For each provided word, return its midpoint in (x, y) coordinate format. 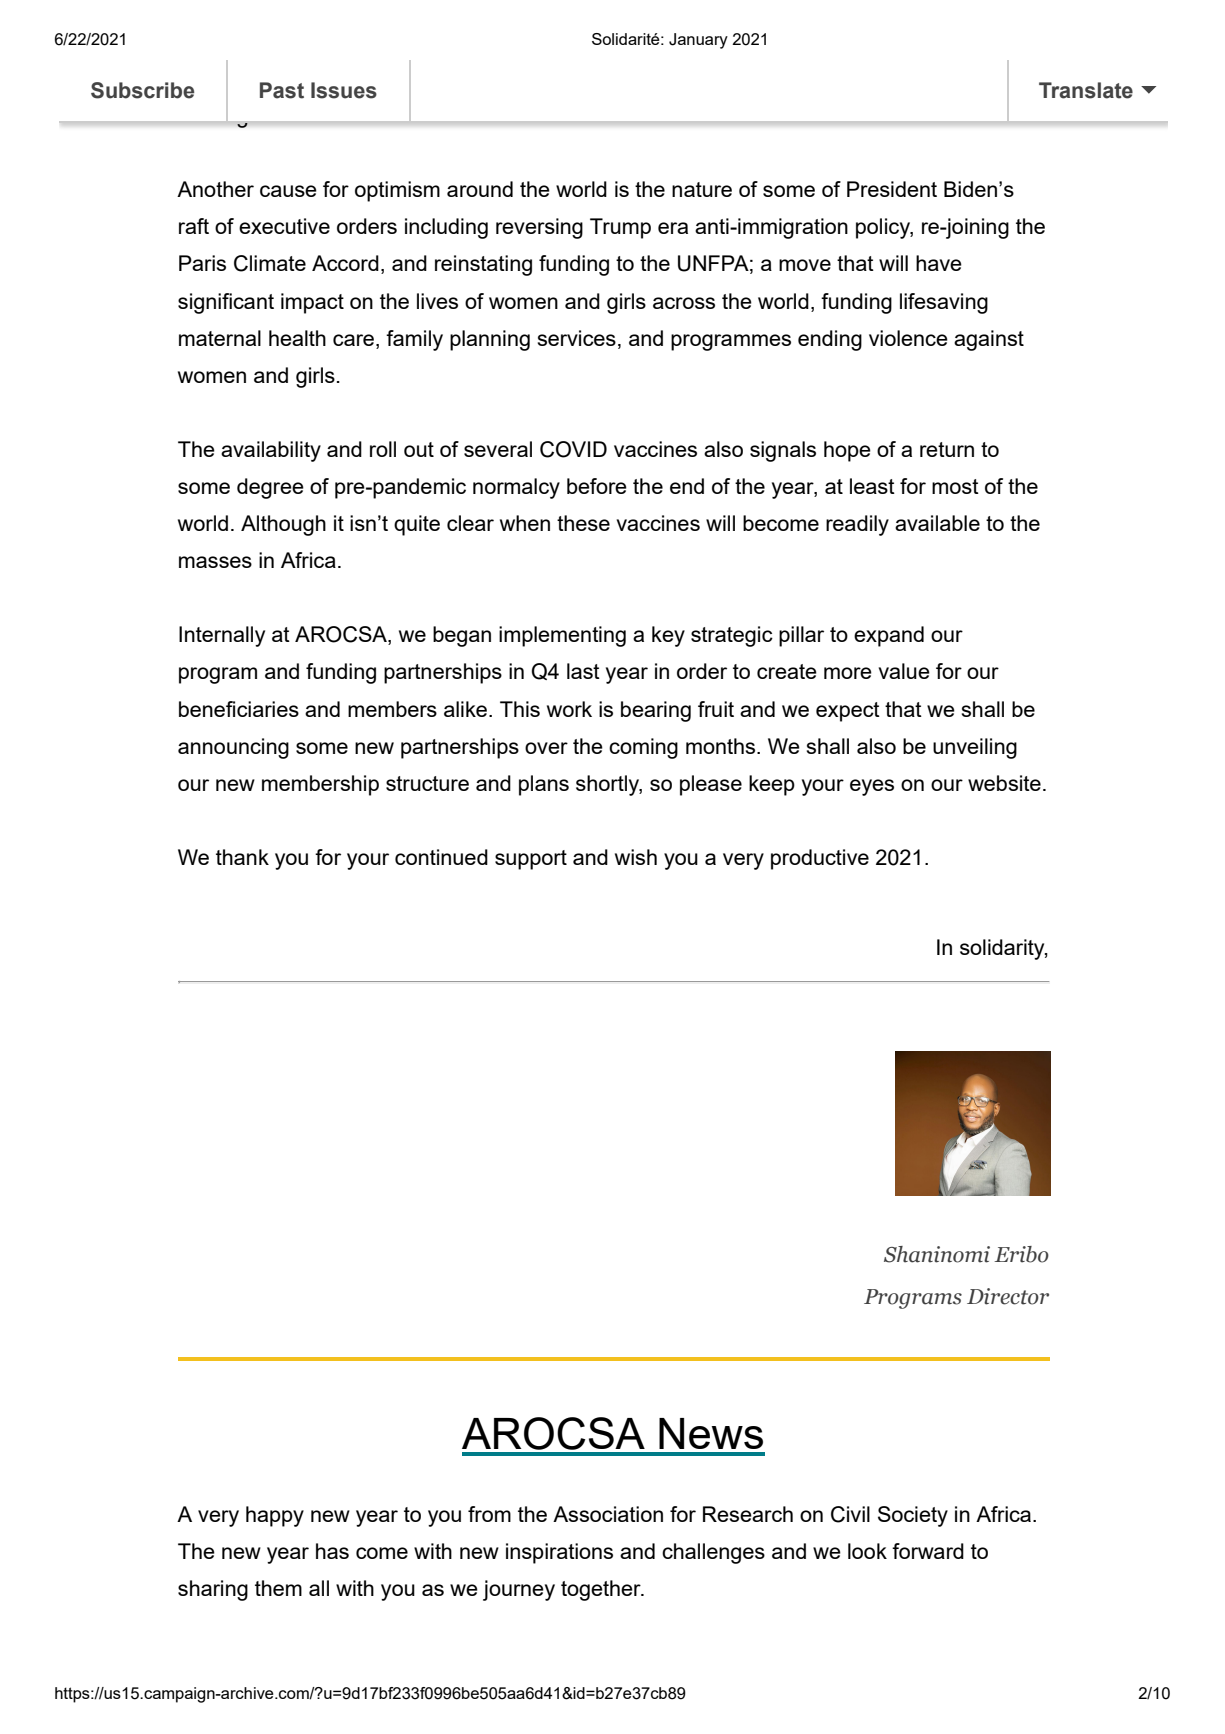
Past (282, 90)
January (698, 41)
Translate (1086, 90)
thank (242, 857)
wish (636, 857)
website (1004, 783)
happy (275, 1516)
